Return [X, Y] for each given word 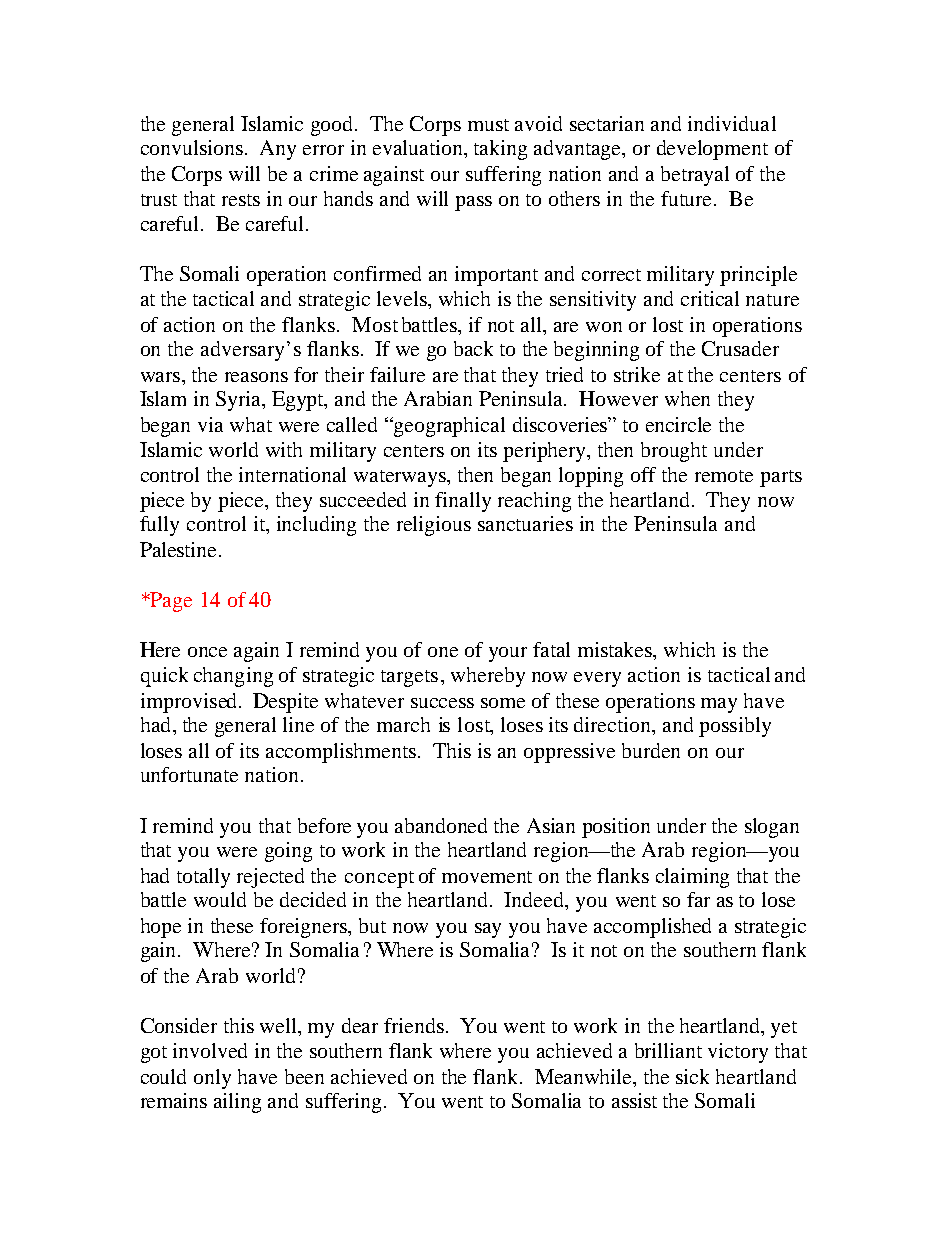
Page [170, 602]
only [212, 1079]
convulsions [192, 147]
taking [500, 150]
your [508, 654]
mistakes [616, 651]
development [712, 150]
